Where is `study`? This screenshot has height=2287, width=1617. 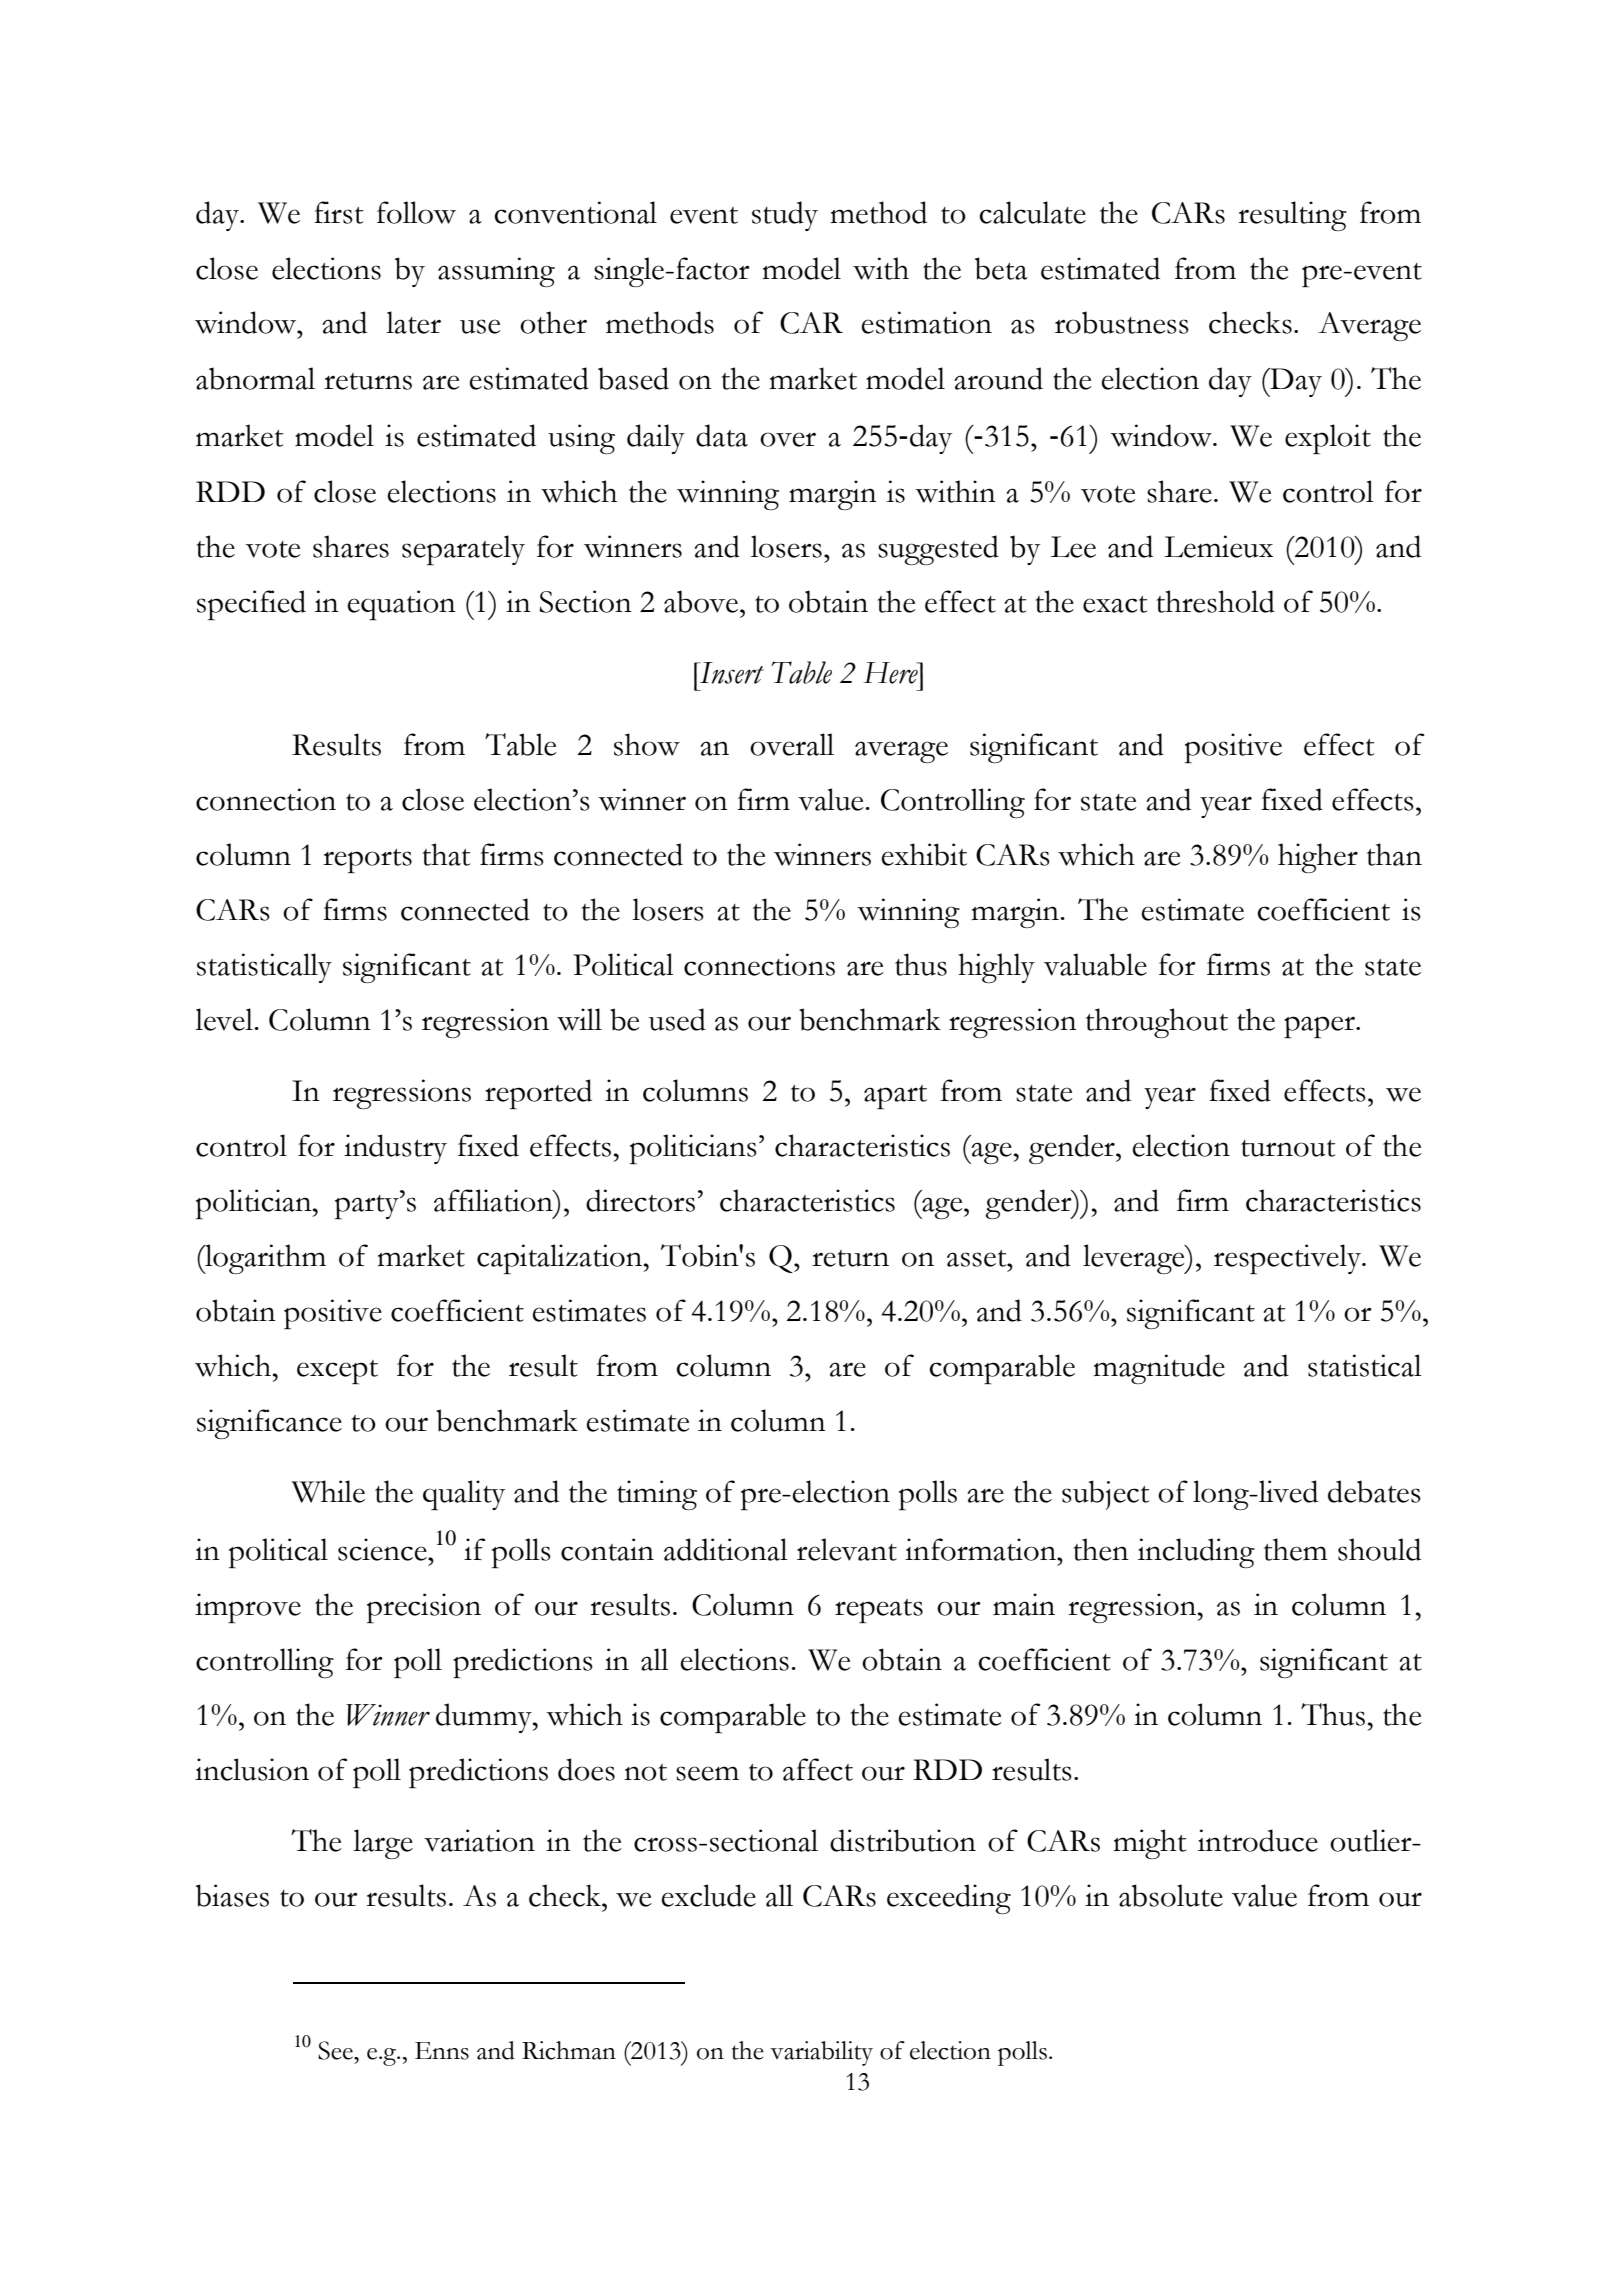 study is located at coordinates (785, 216).
